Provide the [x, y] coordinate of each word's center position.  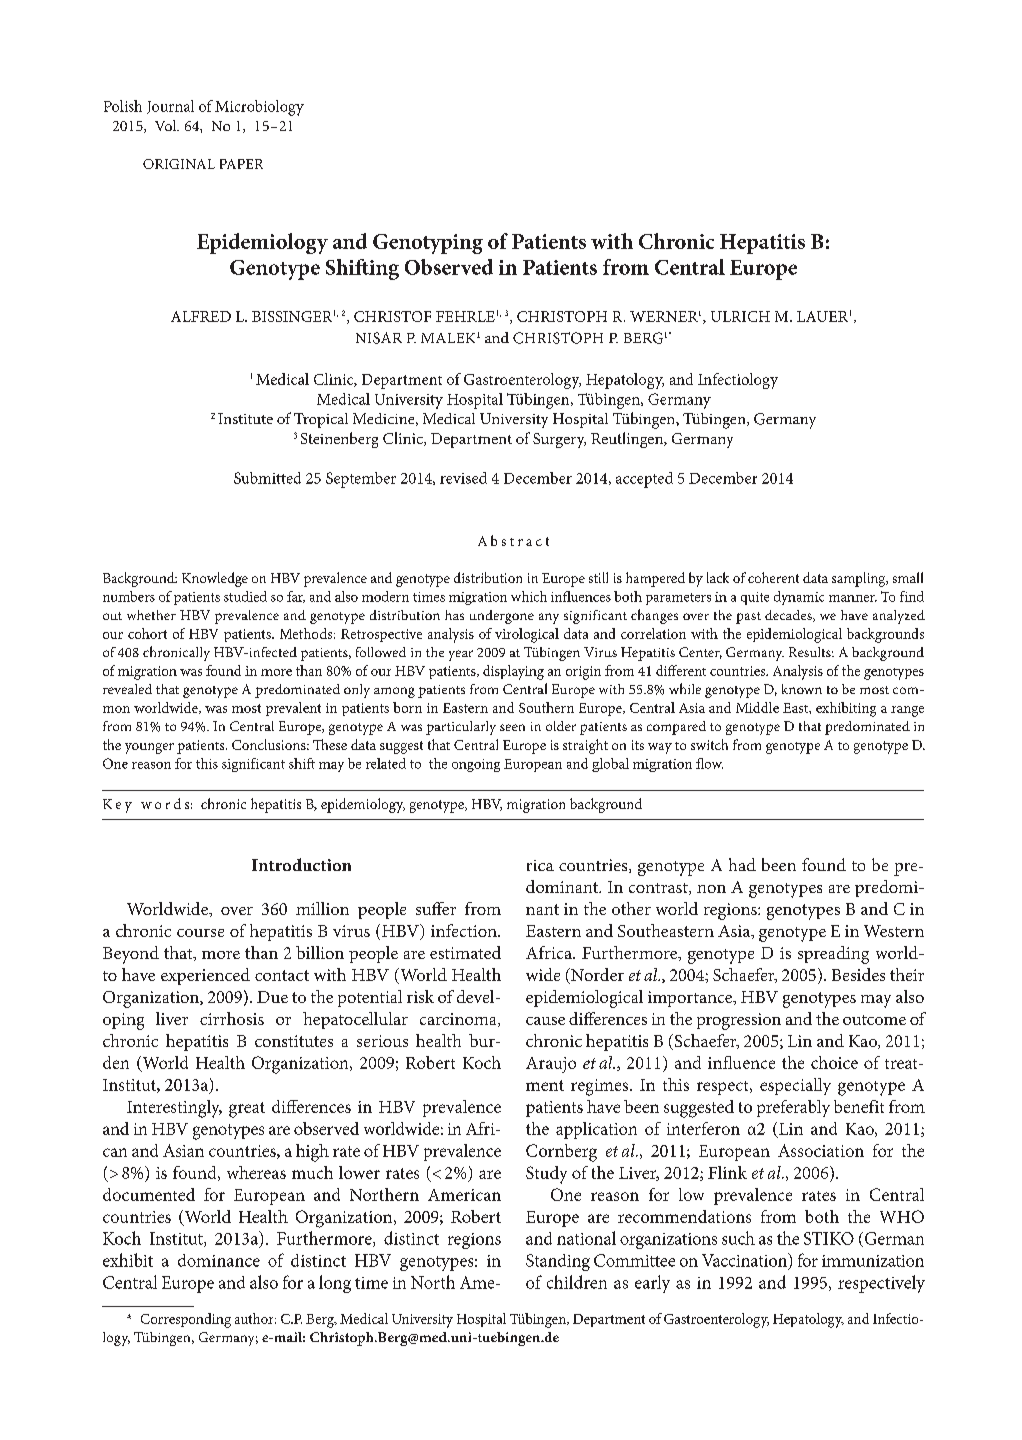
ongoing [476, 765]
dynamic [799, 598]
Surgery [559, 440]
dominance [219, 1260]
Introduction [301, 864]
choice [834, 1062]
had [742, 864]
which [529, 596]
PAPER [241, 164]
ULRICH [740, 316]
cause [545, 1021]
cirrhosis [232, 1018]
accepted [644, 480]
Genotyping [428, 244]
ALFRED [201, 316]
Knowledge [215, 579]
